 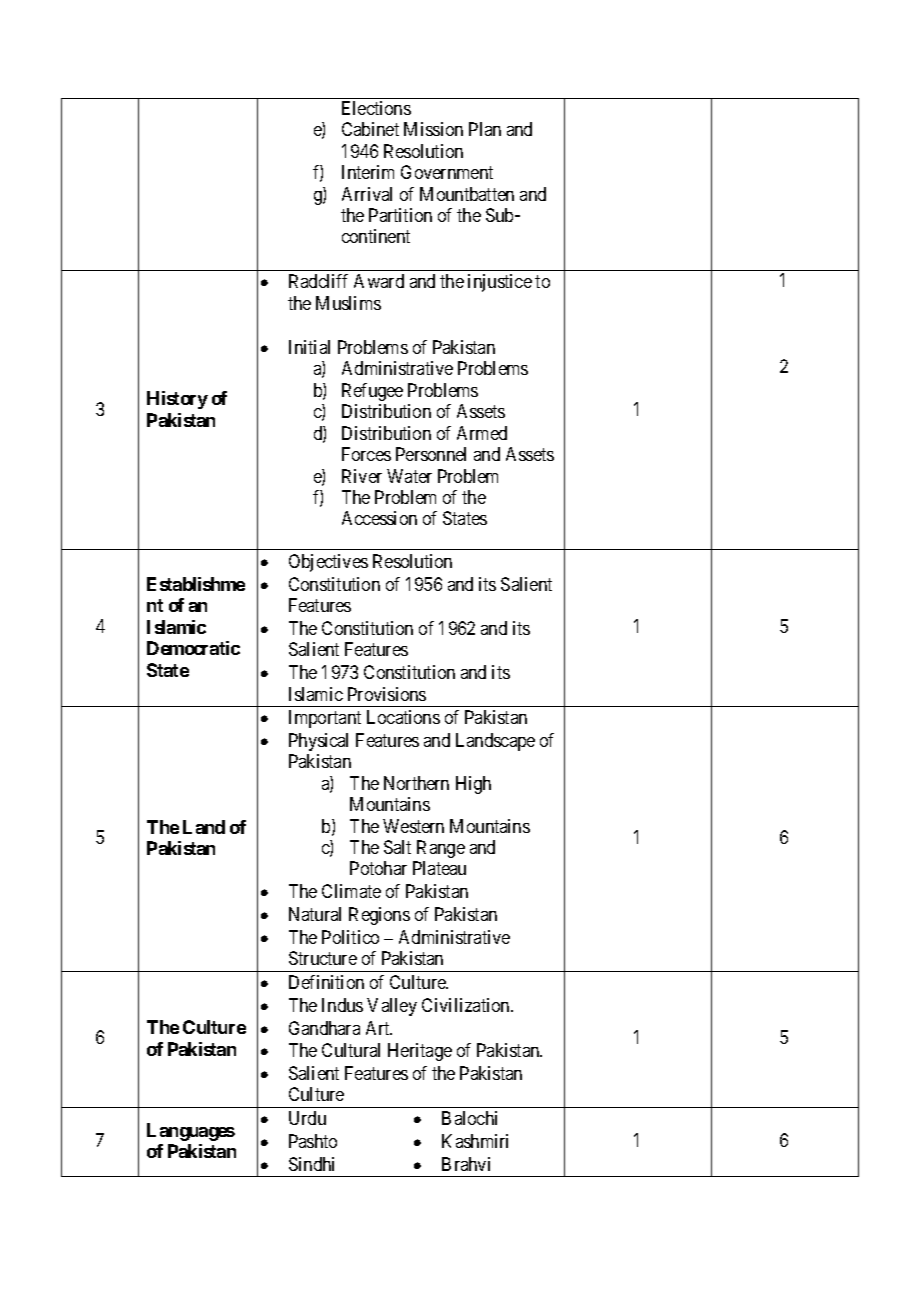 I want to click on Urdu, so click(x=307, y=1118).
